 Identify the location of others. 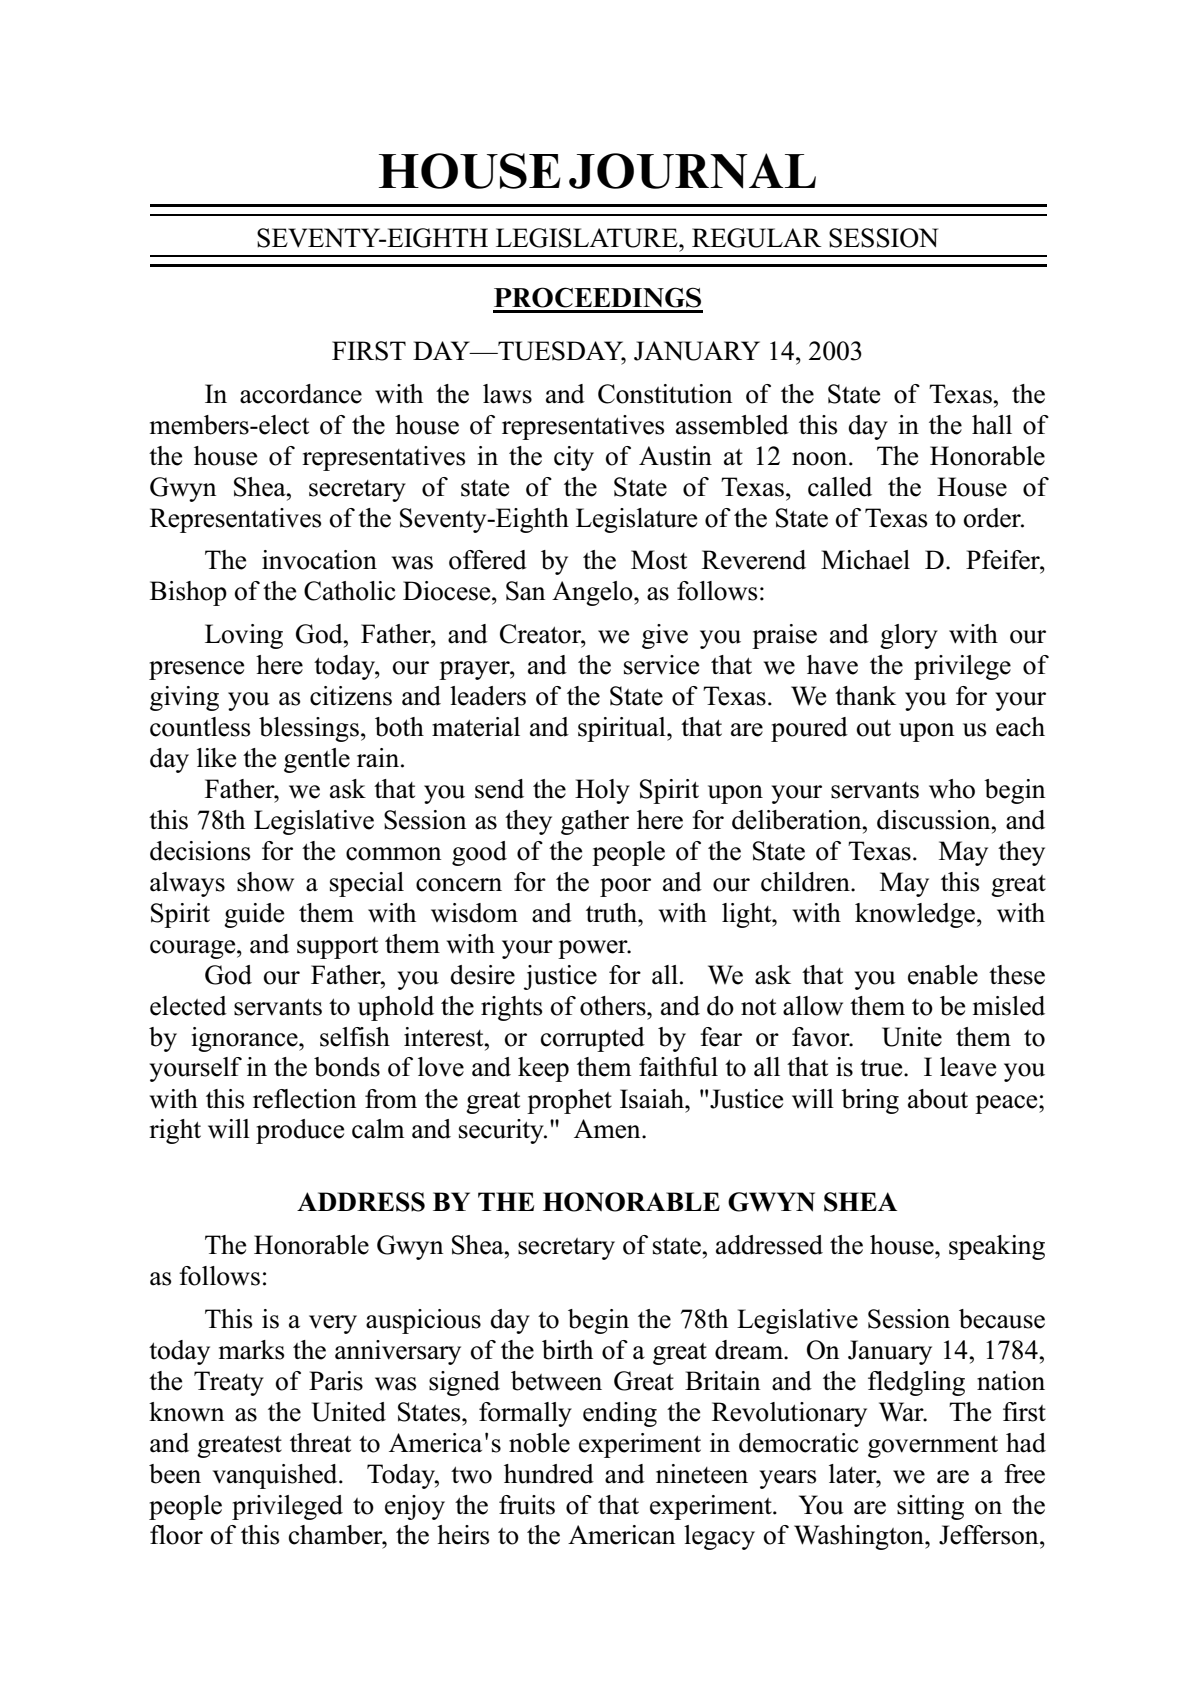
(614, 1006).
